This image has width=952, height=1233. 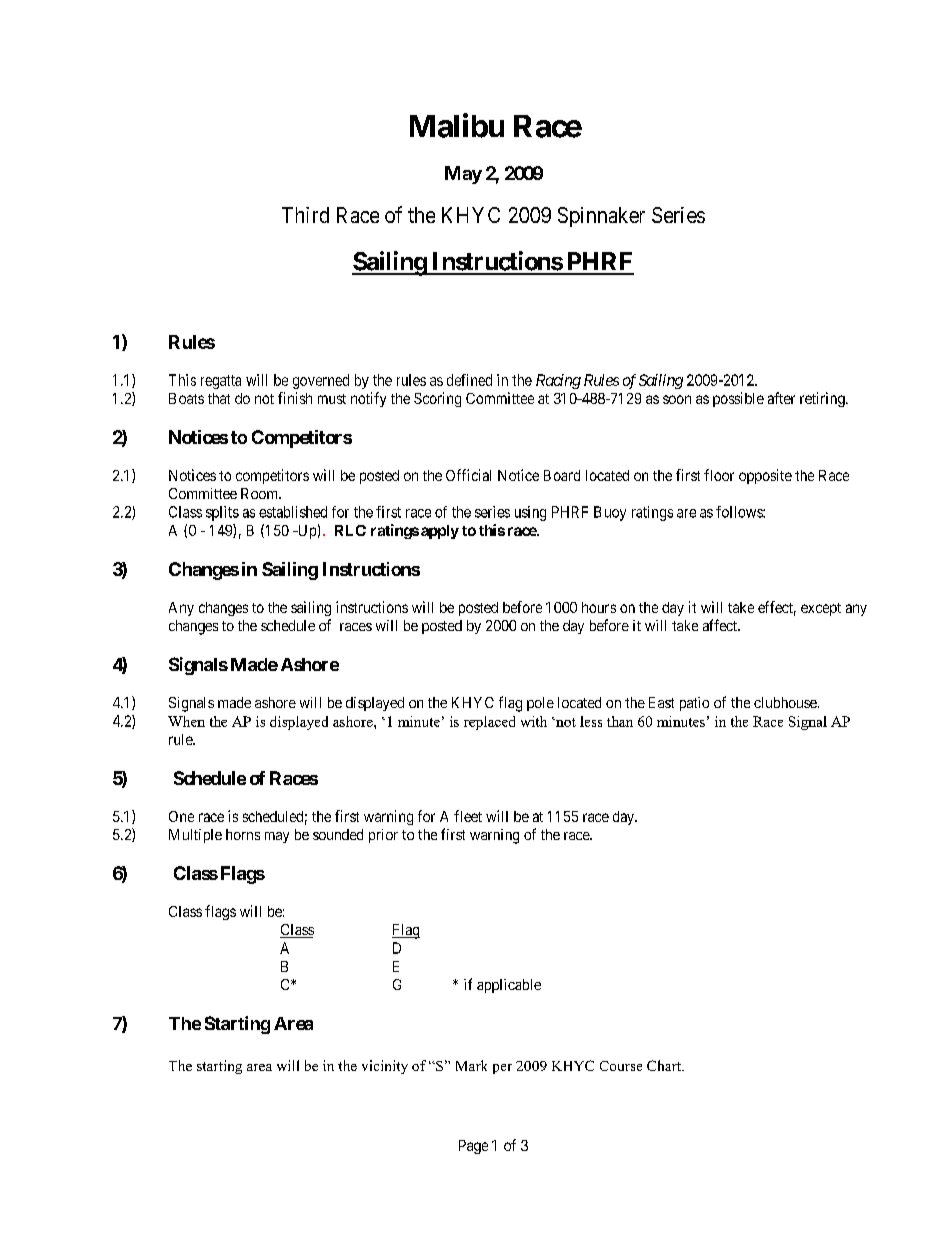 I want to click on affect, so click(x=721, y=625).
